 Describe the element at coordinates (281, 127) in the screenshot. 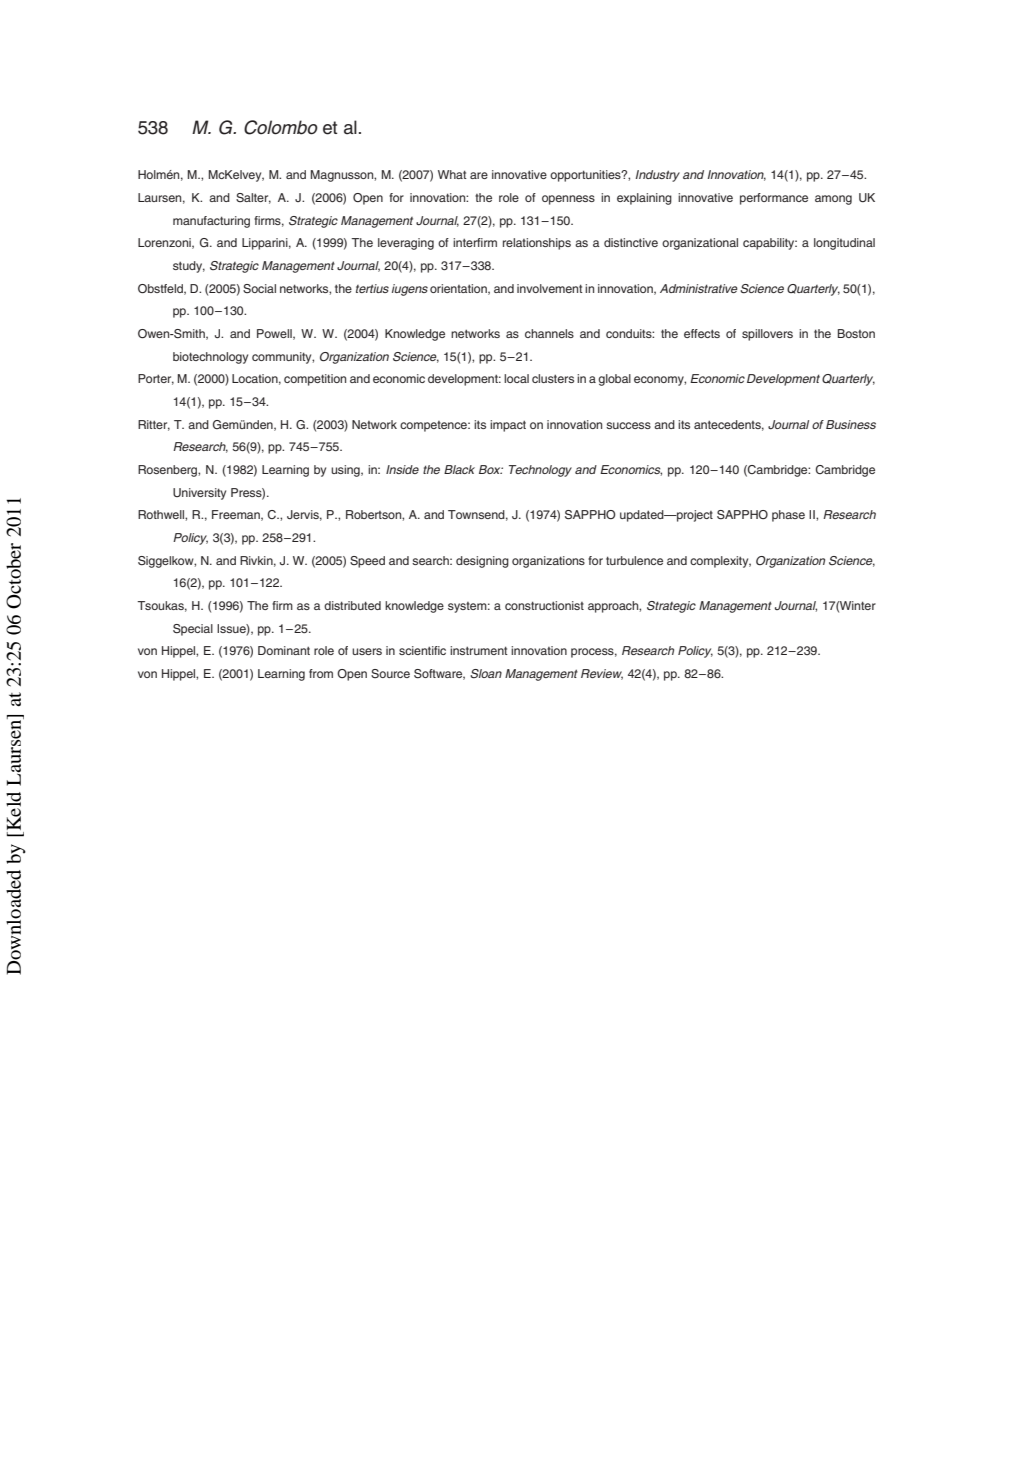

I see `Colombo` at that location.
